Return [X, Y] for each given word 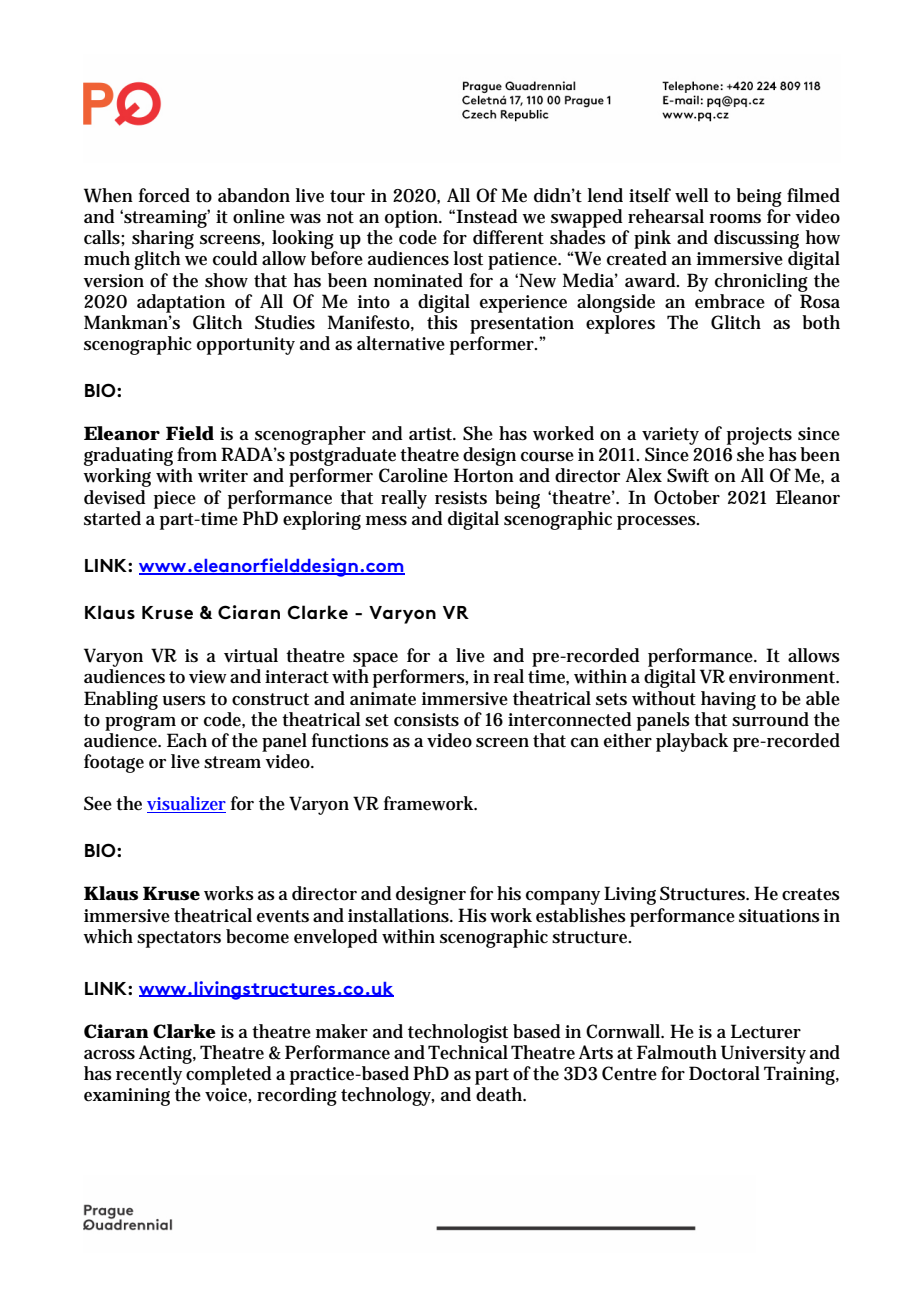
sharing [163, 241]
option [412, 219]
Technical [468, 1051]
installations [399, 915]
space [375, 660]
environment [783, 677]
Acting [166, 1054]
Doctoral [724, 1073]
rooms [735, 219]
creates [811, 894]
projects [759, 436]
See [98, 803]
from [197, 454]
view [208, 677]
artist [431, 434]
